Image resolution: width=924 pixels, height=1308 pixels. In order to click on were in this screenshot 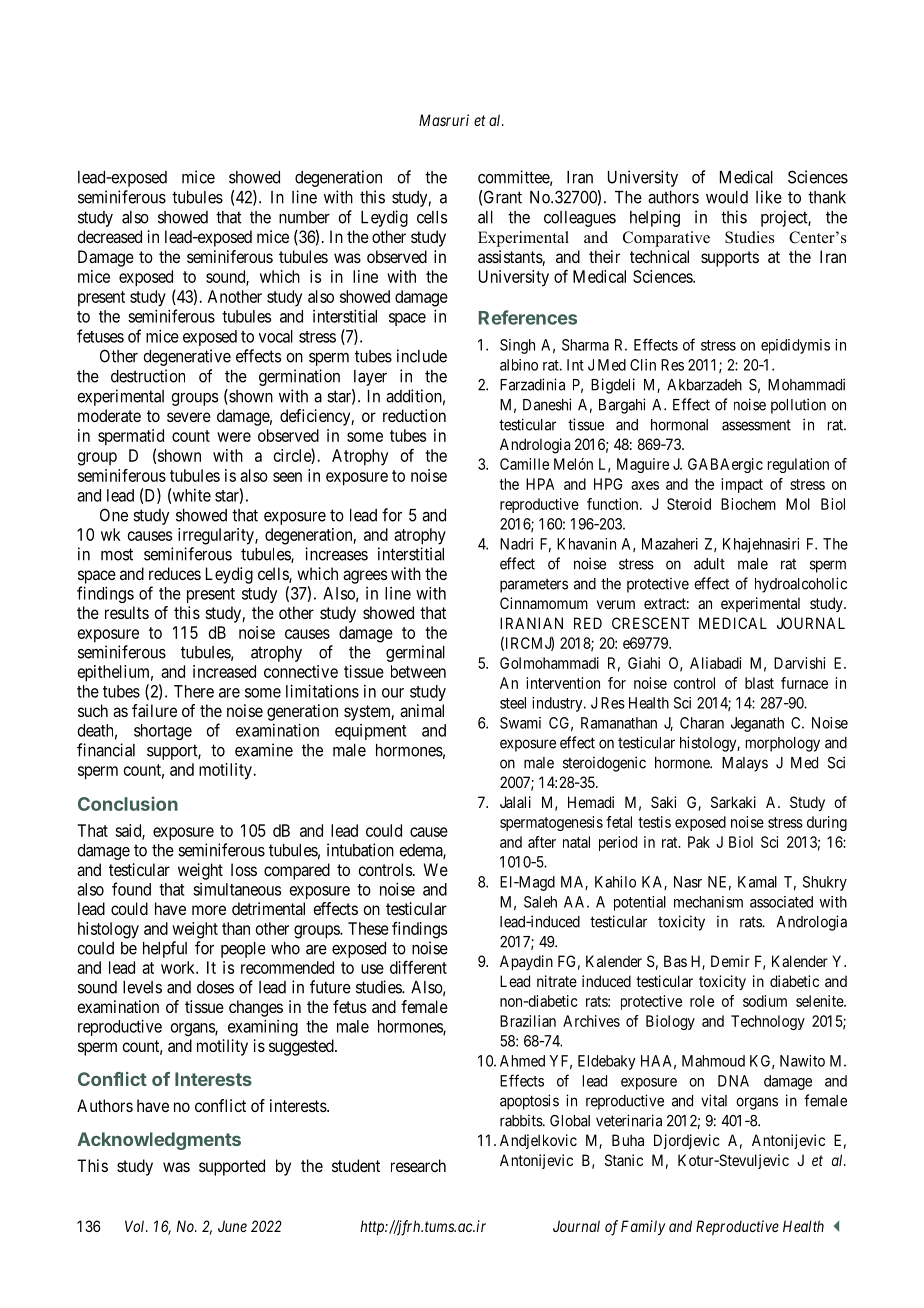, I will do `click(234, 437)`.
